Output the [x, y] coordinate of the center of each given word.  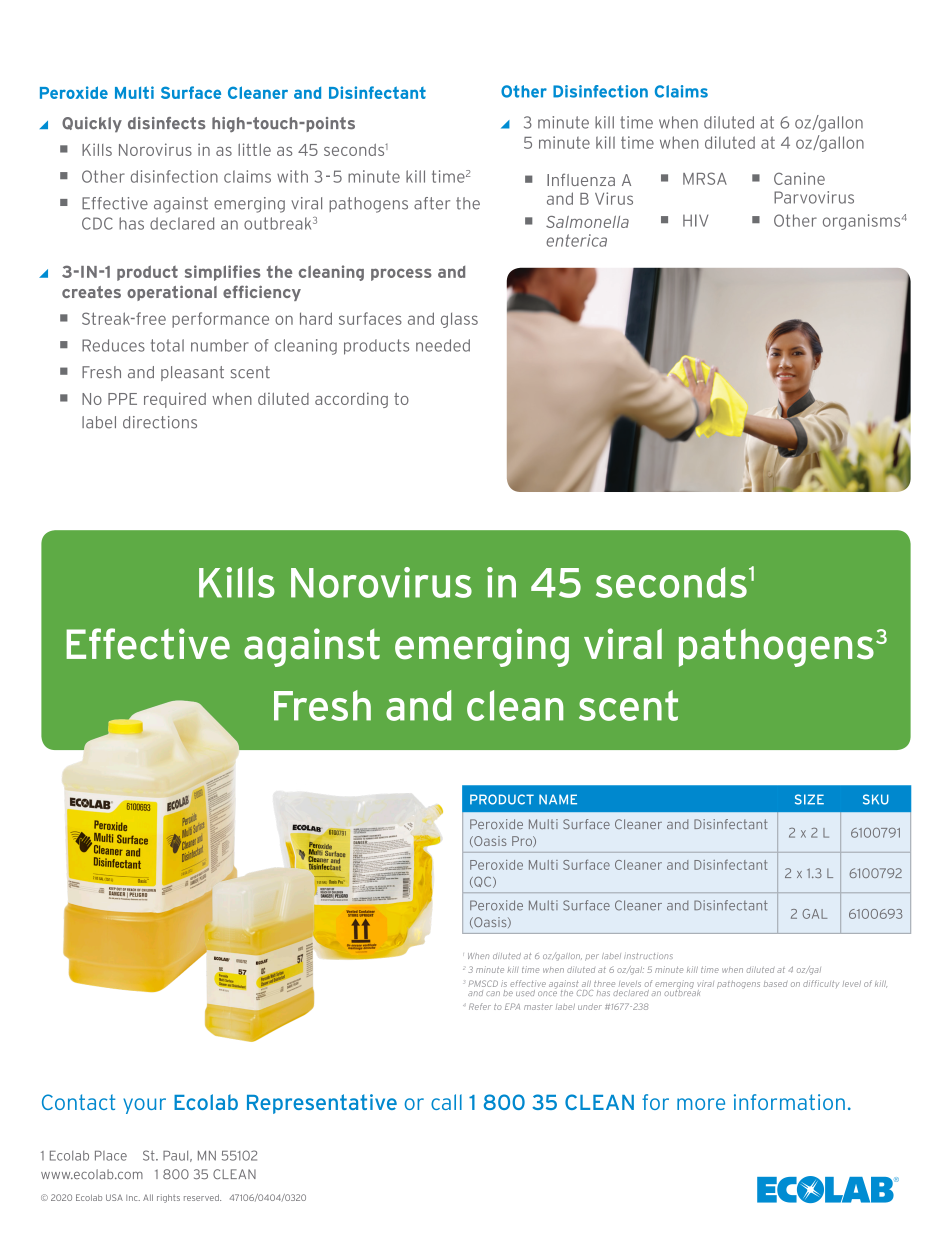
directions [160, 422]
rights [168, 1198]
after [432, 203]
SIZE [809, 799]
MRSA [705, 178]
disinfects [167, 123]
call [446, 1102]
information [789, 1102]
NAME [558, 799]
